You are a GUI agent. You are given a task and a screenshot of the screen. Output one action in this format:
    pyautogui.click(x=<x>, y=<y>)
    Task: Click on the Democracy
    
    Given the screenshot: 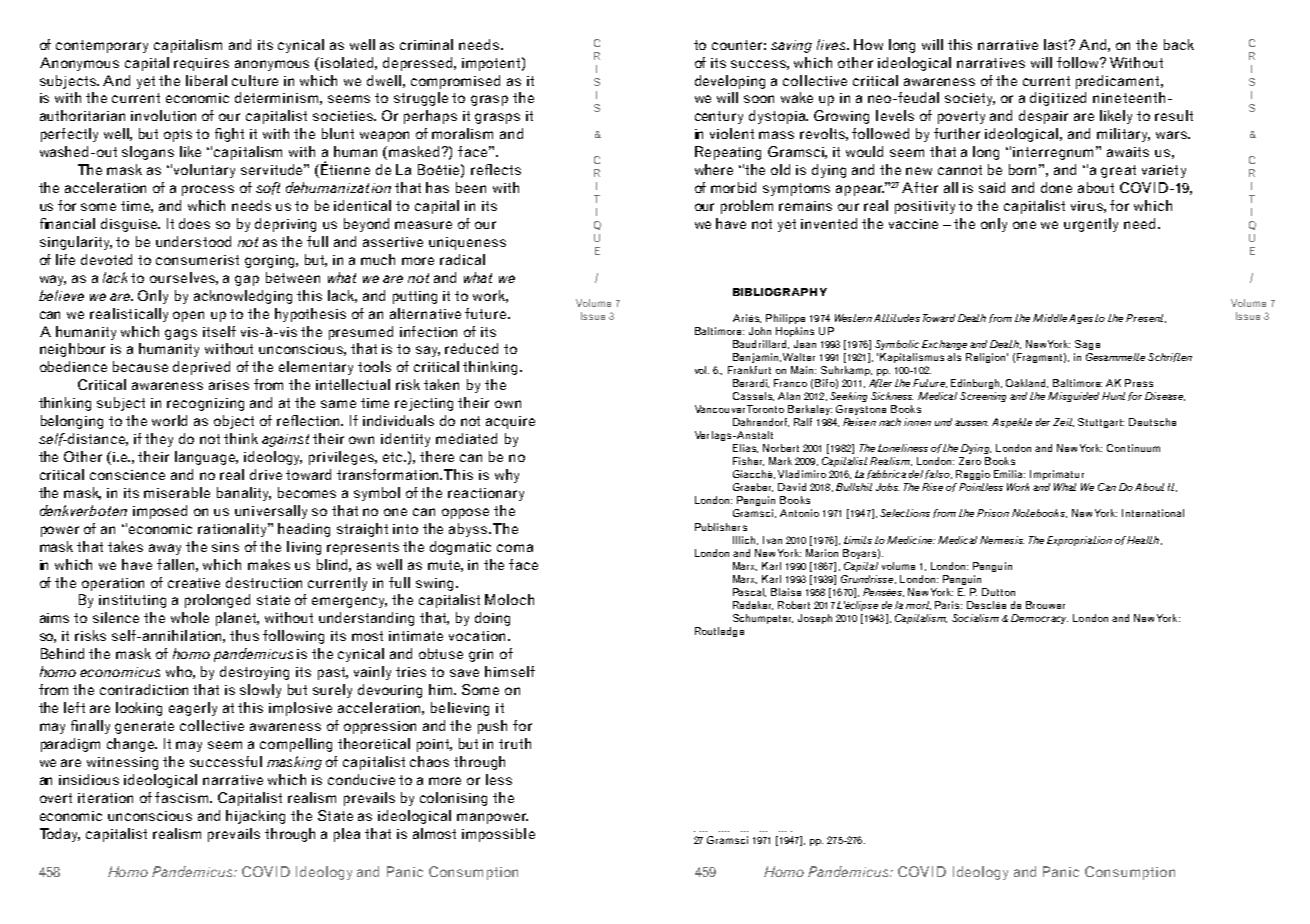 What is the action you would take?
    pyautogui.click(x=1039, y=619)
